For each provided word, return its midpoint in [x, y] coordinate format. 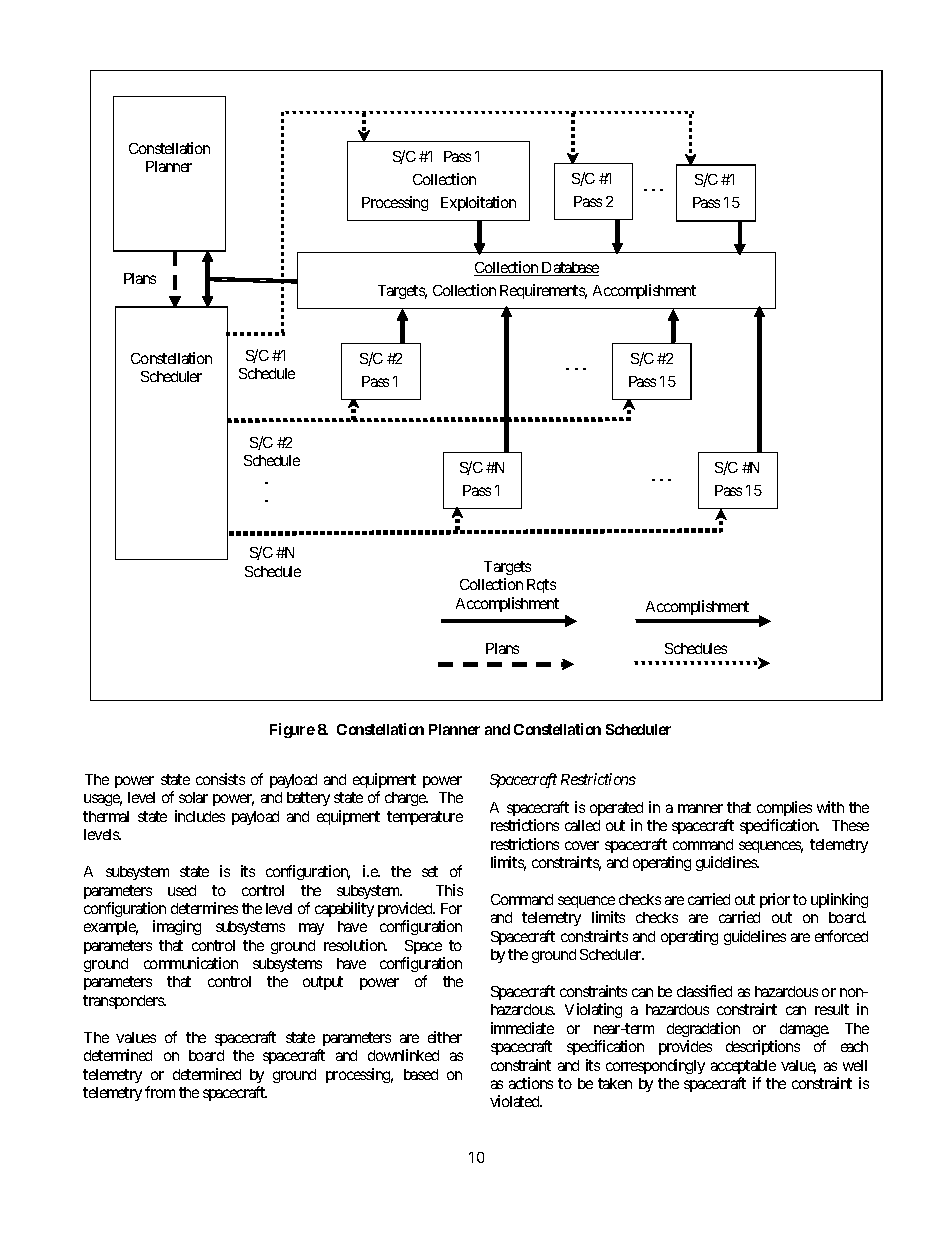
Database [569, 269]
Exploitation [478, 203]
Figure [292, 730]
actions [531, 1083]
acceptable [743, 1067]
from [160, 1092]
